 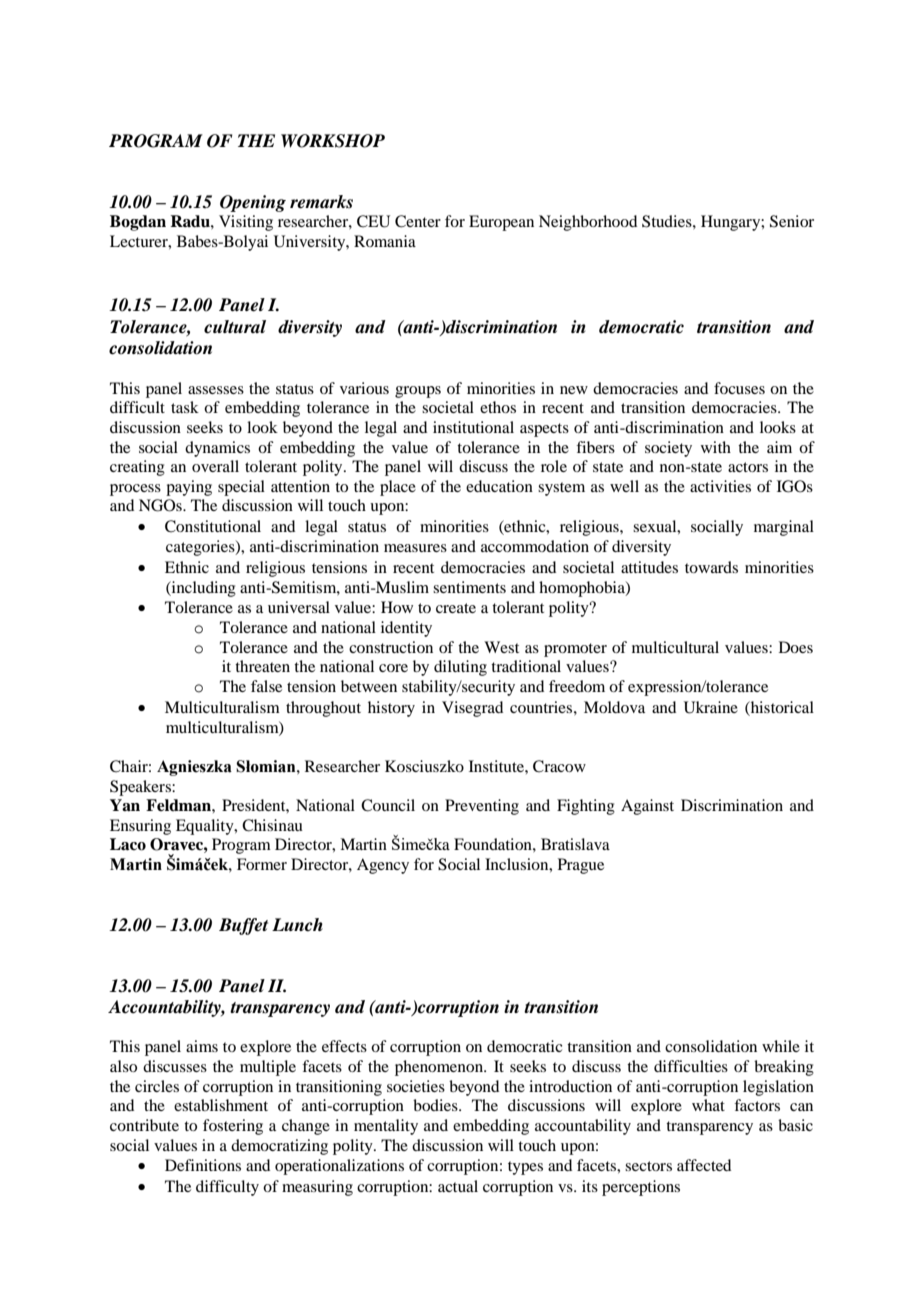 I want to click on Preventing, so click(x=482, y=807).
